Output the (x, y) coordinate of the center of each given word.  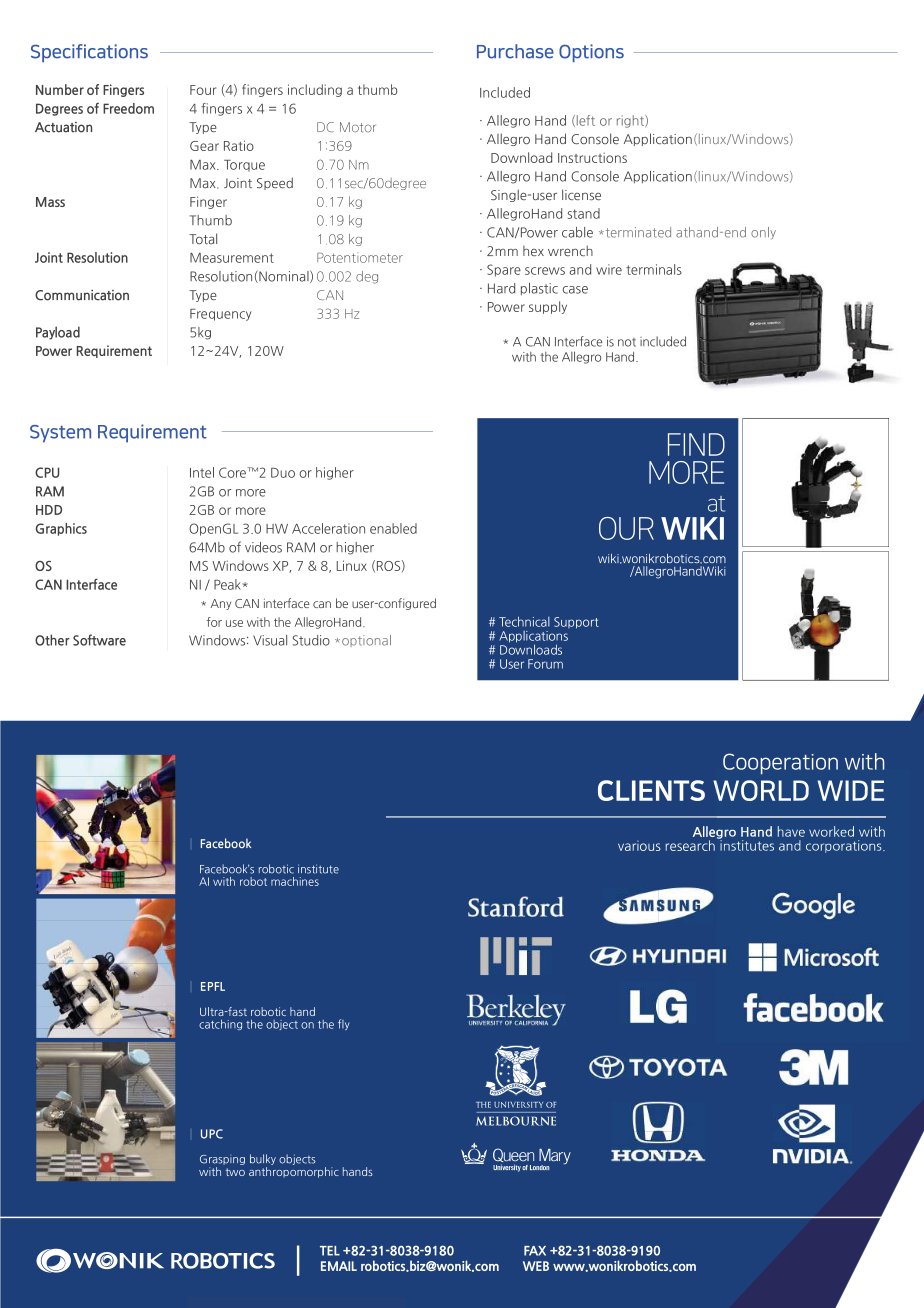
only (763, 233)
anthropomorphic (294, 1171)
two (235, 1172)
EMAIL (339, 1266)
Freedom (128, 108)
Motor (358, 127)
